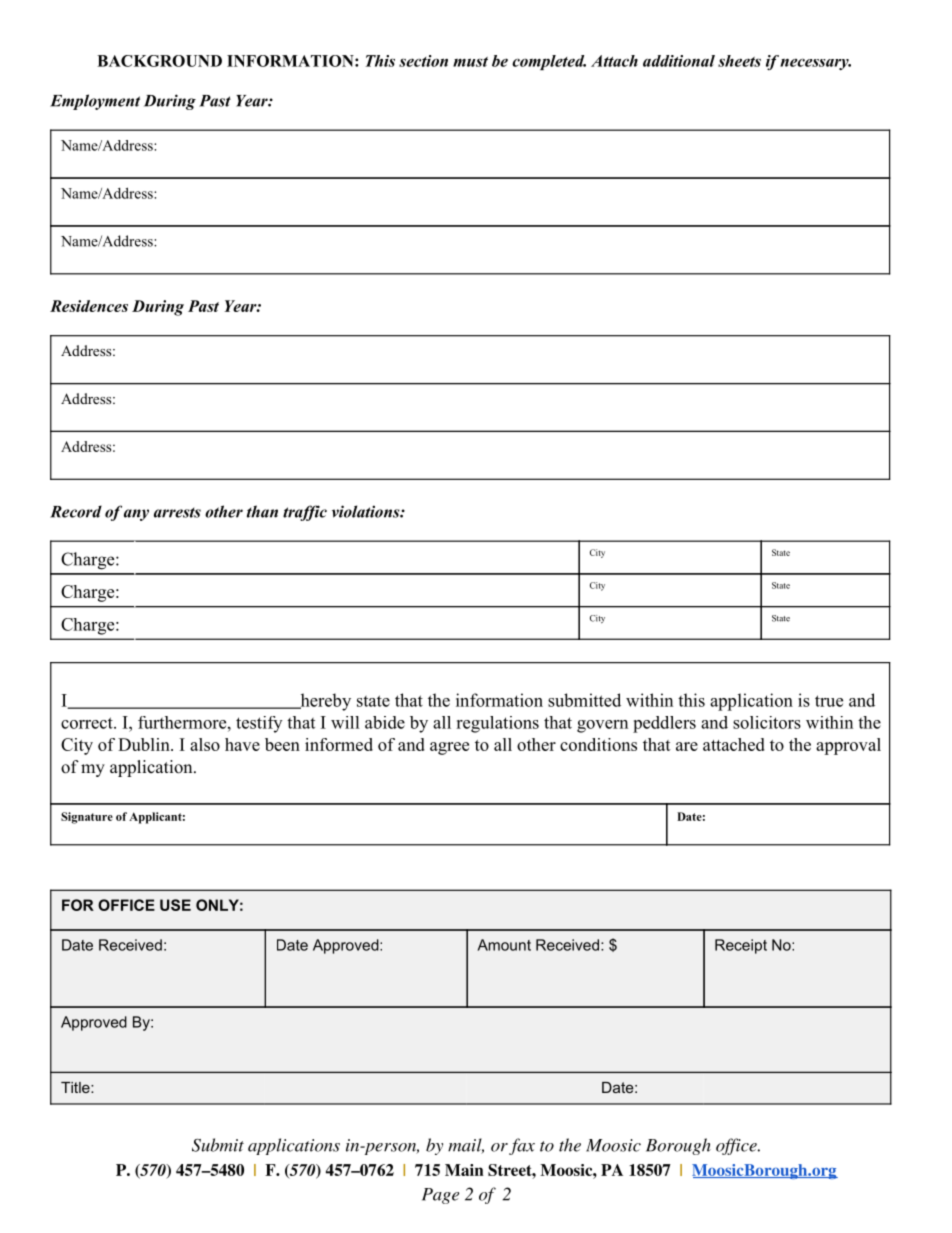 The width and height of the document is (952, 1233). Describe the element at coordinates (829, 701) in the document. I see `true` at that location.
